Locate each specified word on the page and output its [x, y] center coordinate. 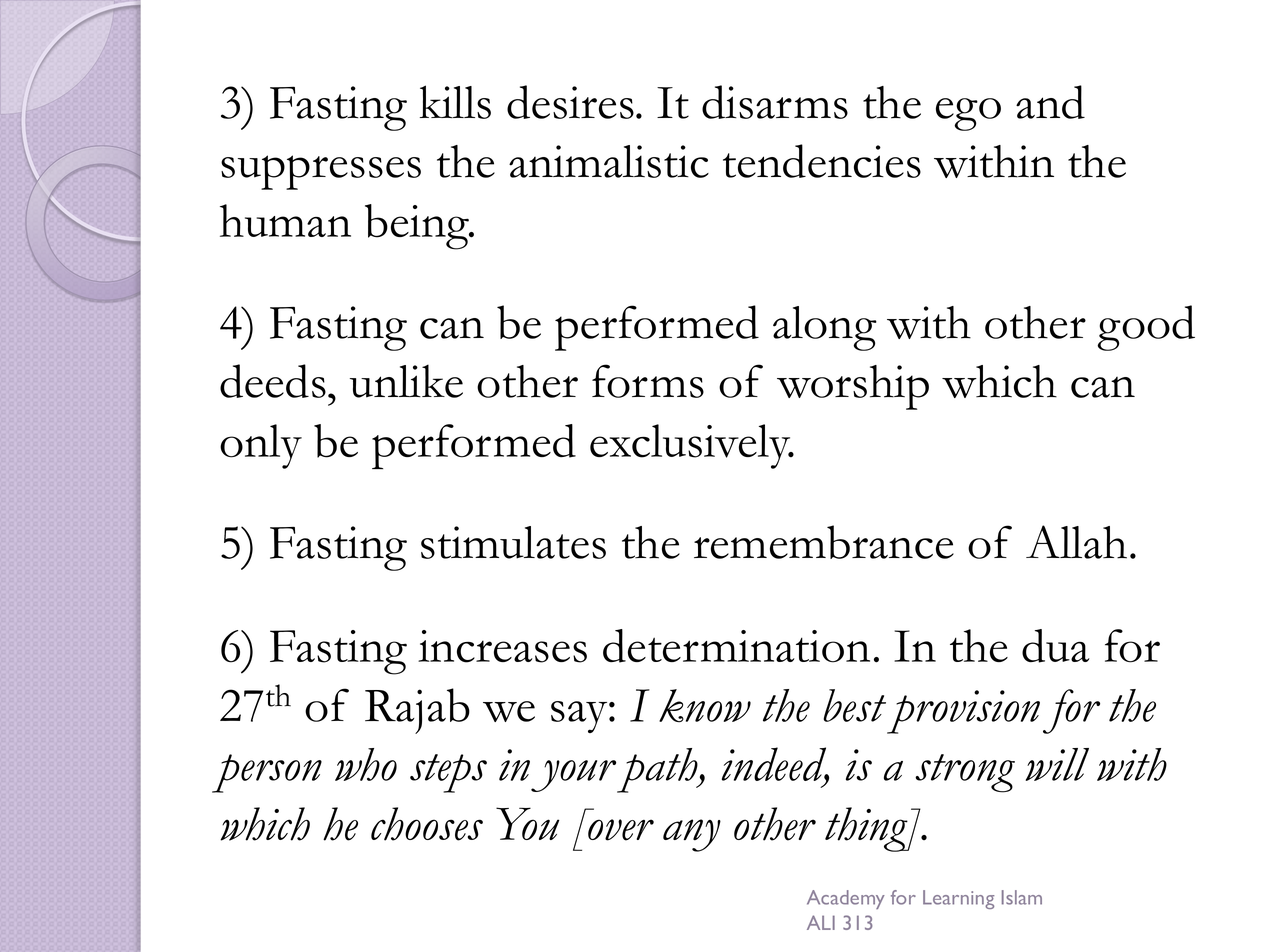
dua [1056, 646]
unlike [406, 381]
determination [736, 646]
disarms [775, 102]
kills [455, 102]
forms [648, 381]
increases [502, 646]
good [1146, 328]
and [1050, 102]
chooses [427, 824]
